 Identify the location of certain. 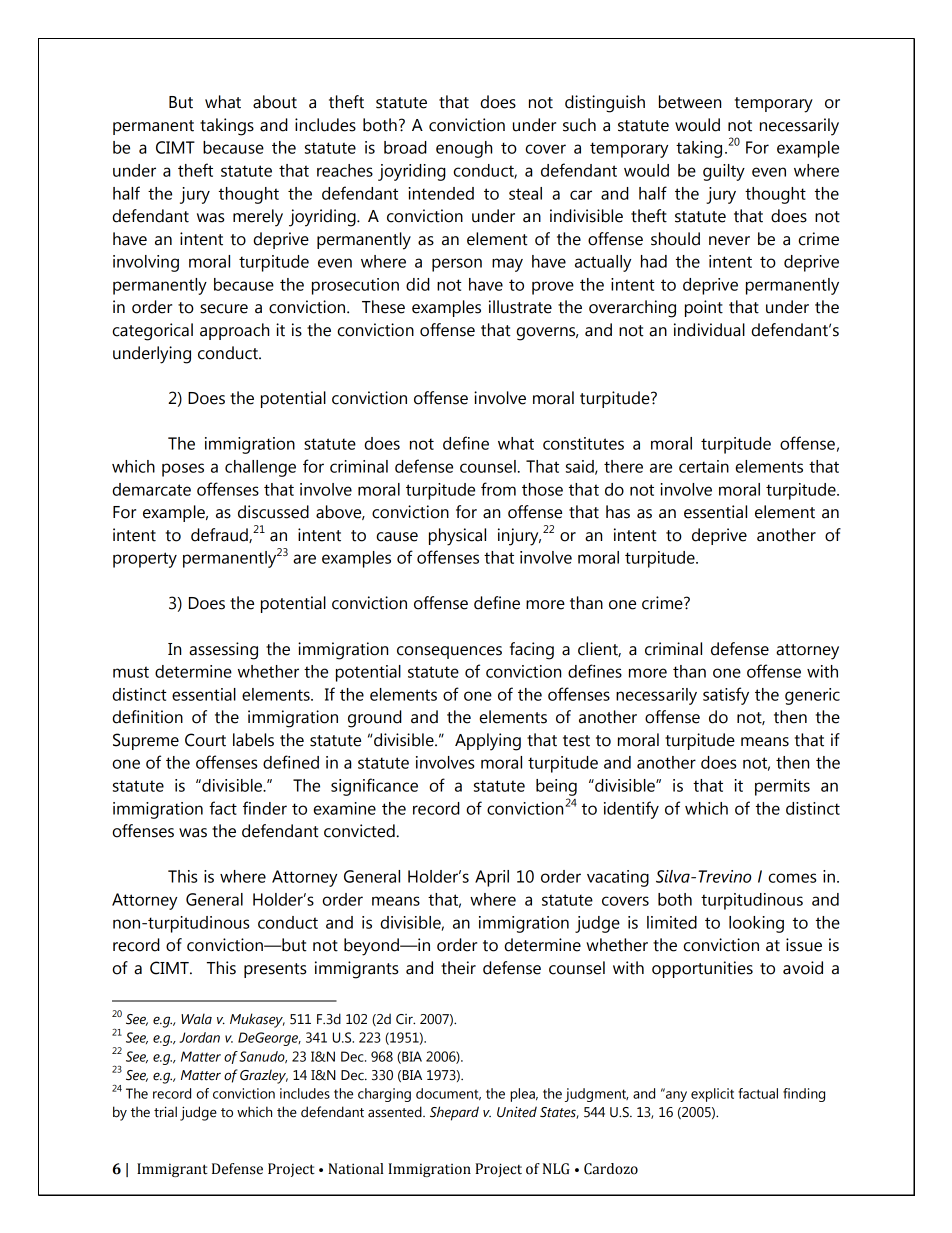
(704, 466).
